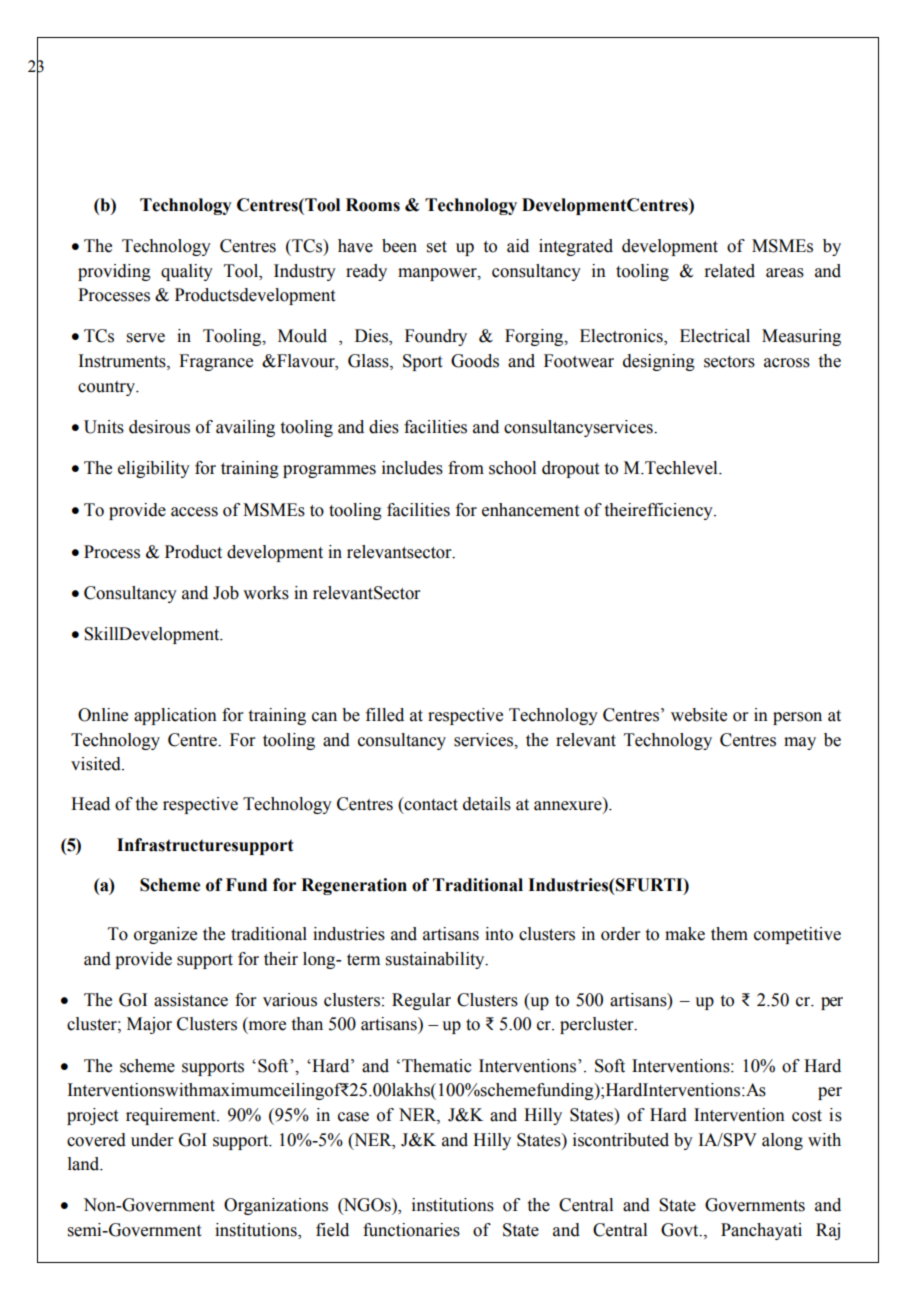 The height and width of the image is (1308, 924). Describe the element at coordinates (194, 512) in the image. I see `access` at that location.
